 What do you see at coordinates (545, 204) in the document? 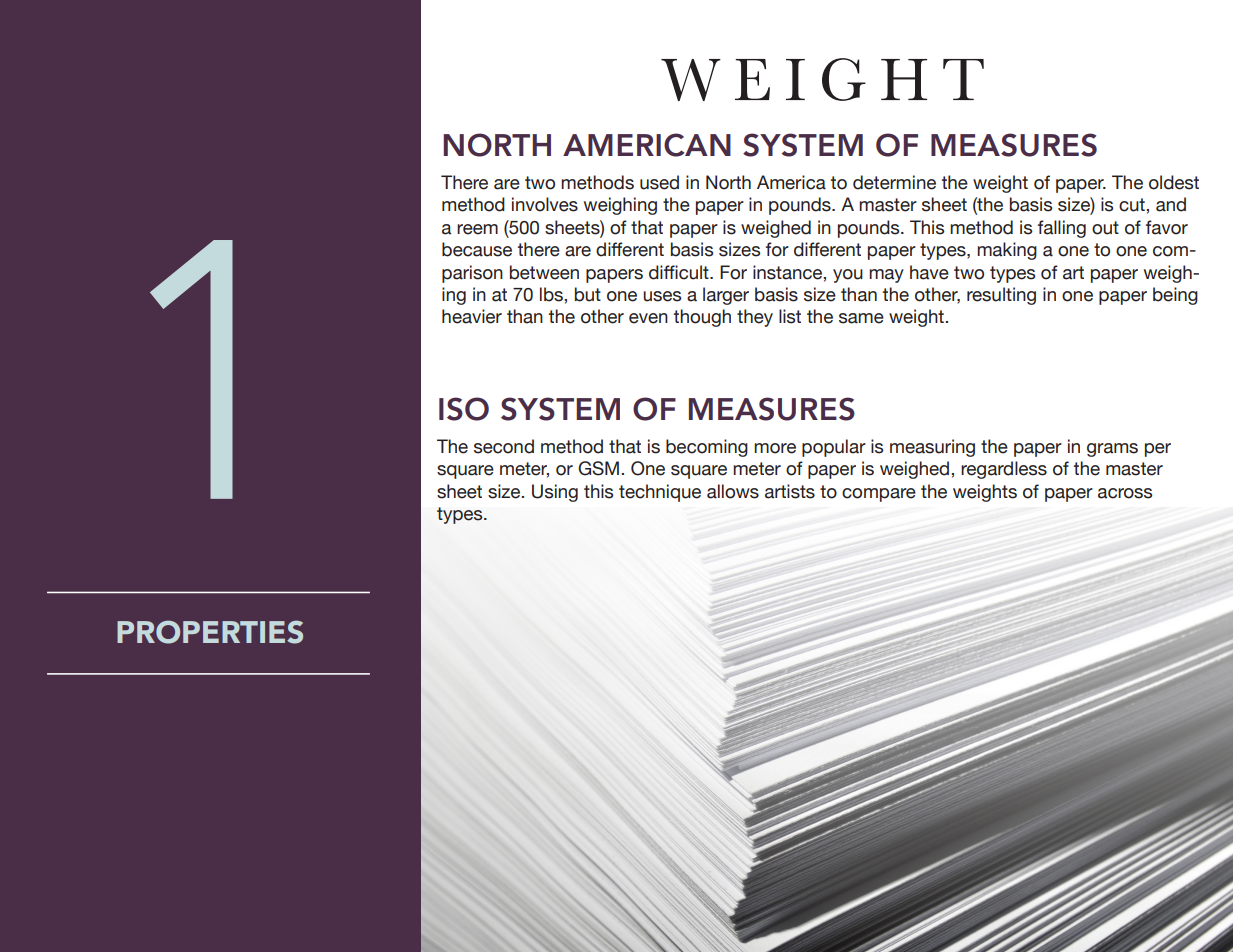
I see `involves` at bounding box center [545, 204].
